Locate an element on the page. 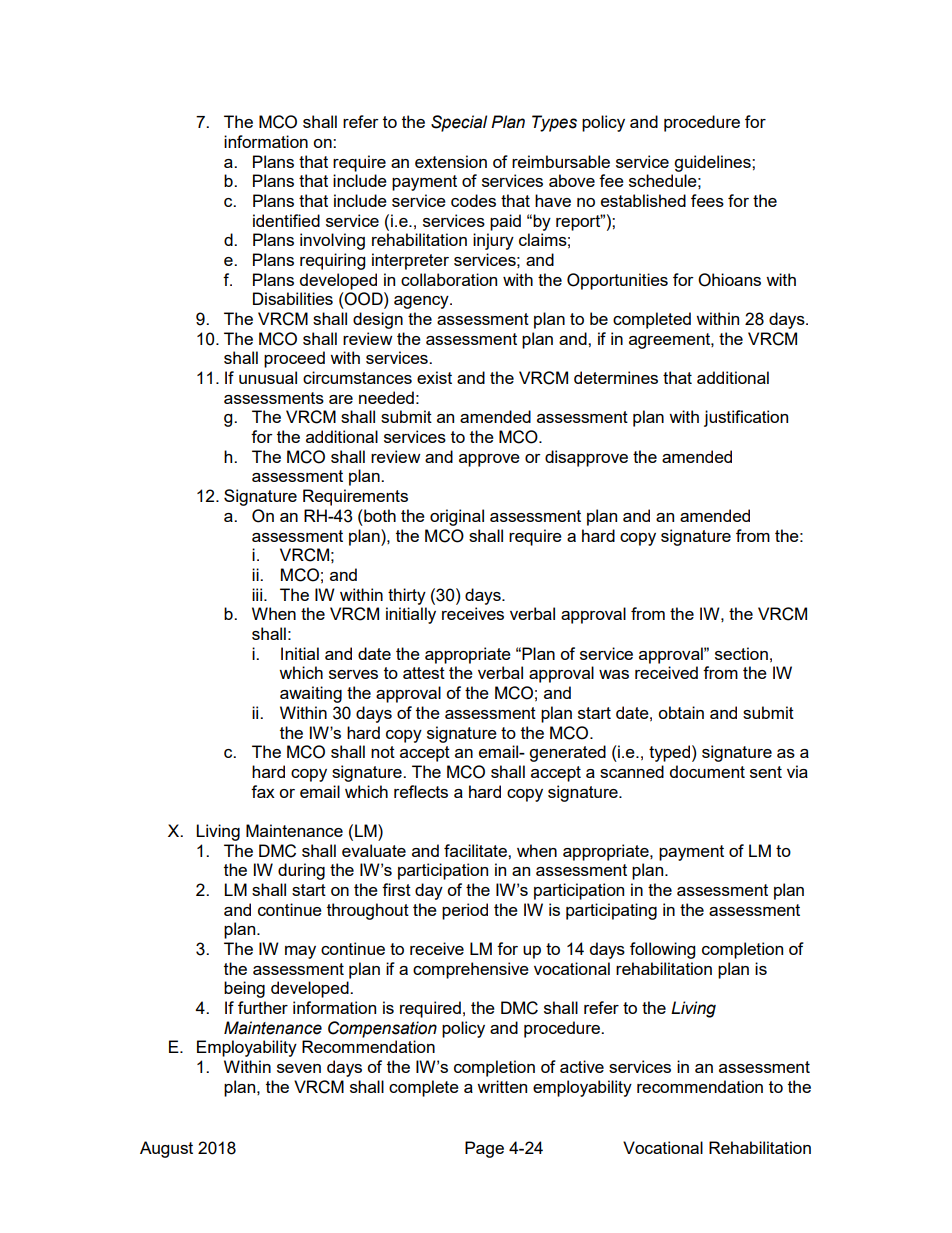 This image has height=1233, width=952. identified is located at coordinates (286, 220).
